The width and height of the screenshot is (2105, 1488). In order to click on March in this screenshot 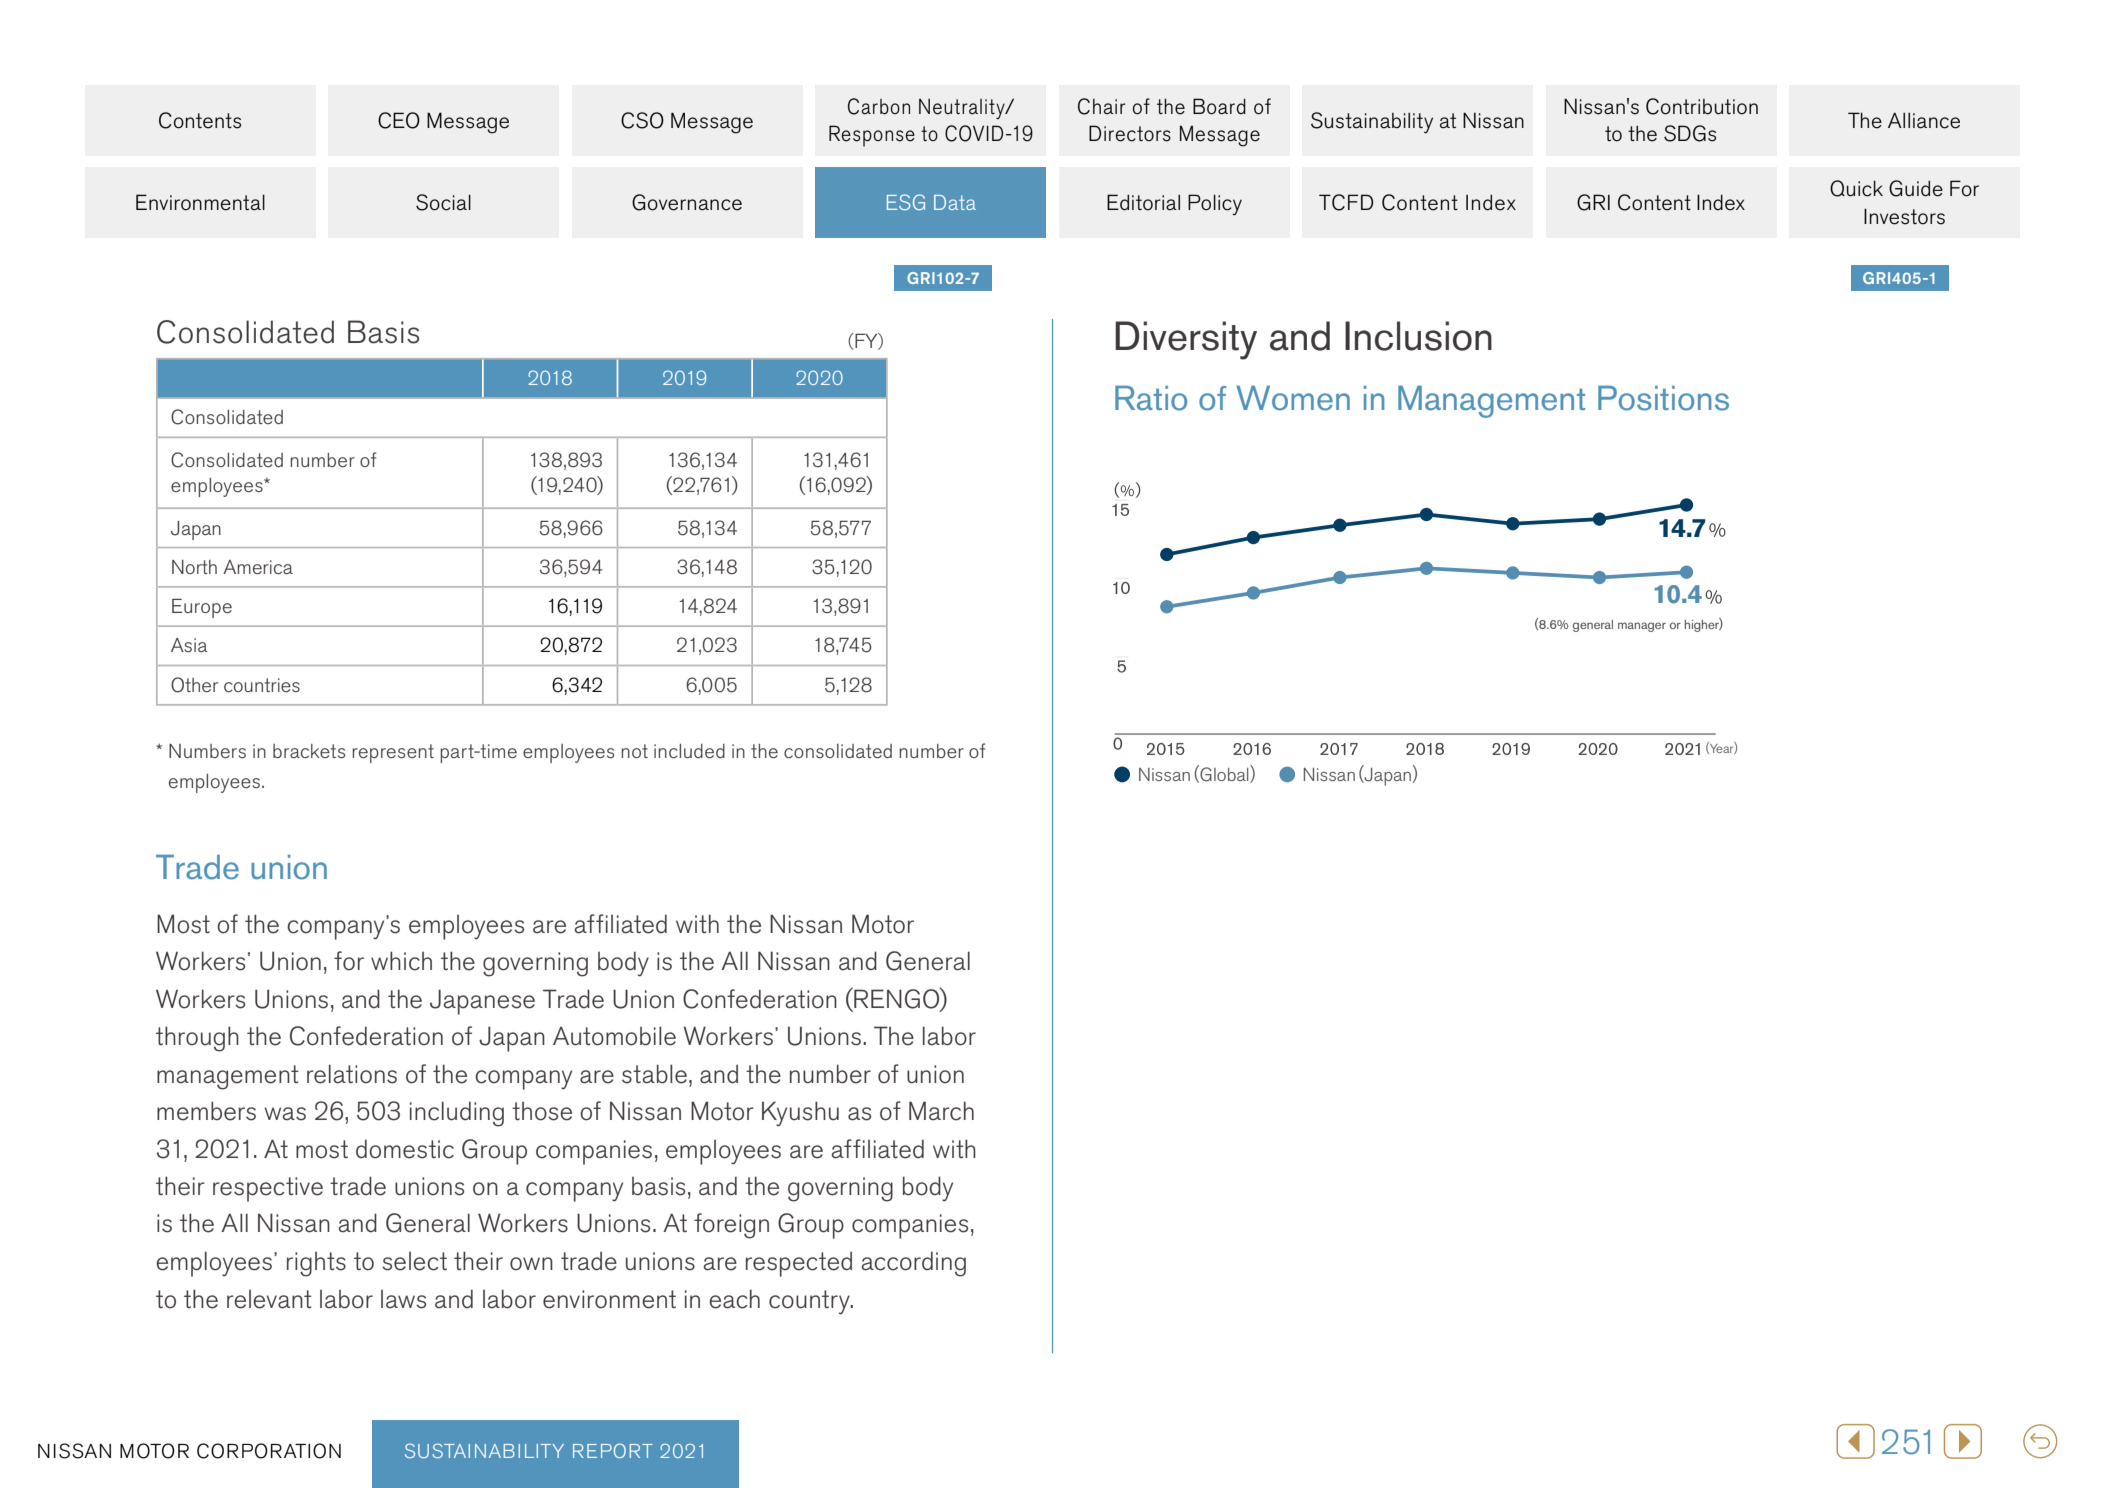, I will do `click(941, 1111)`.
